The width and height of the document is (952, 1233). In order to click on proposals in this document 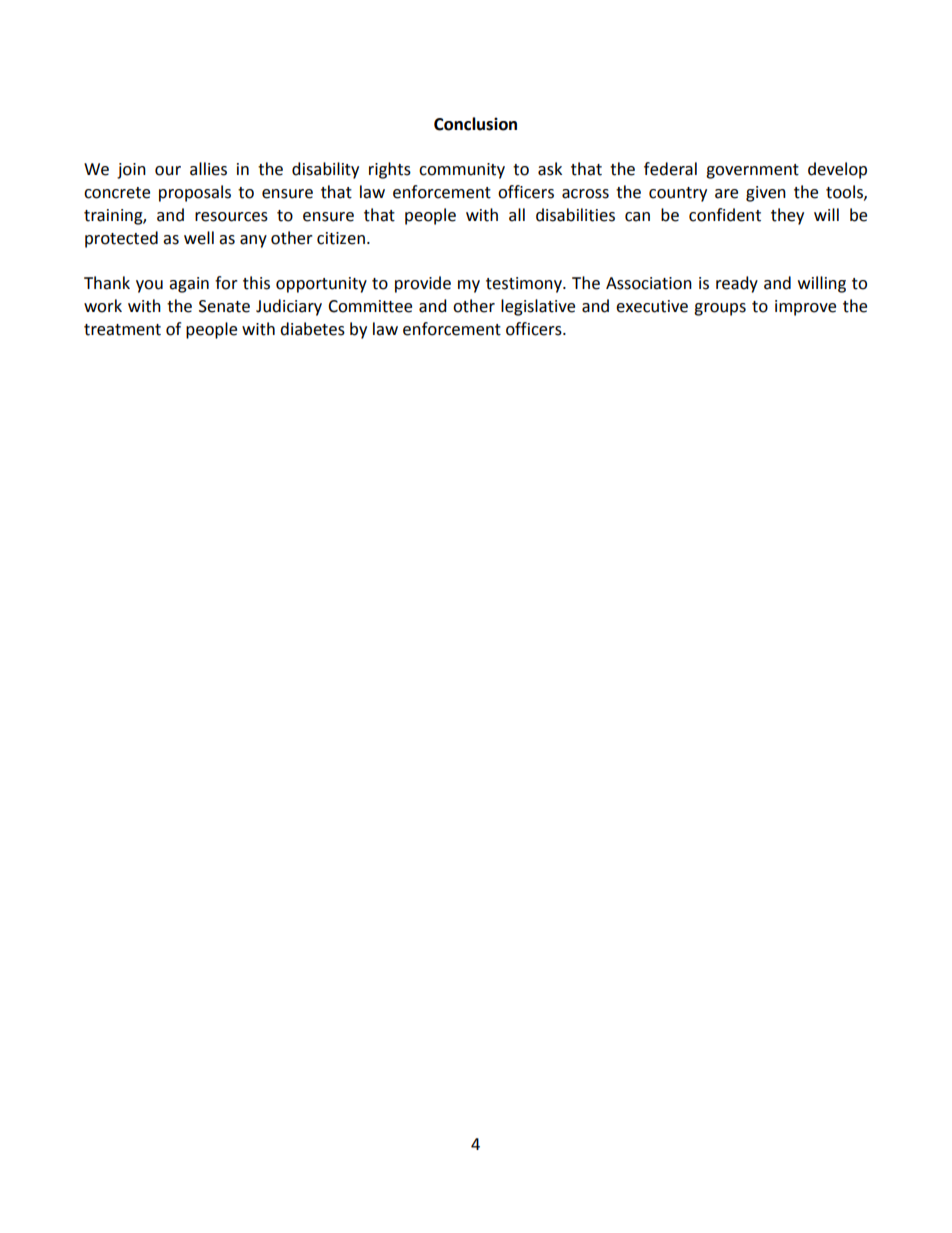, I will do `click(195, 193)`.
